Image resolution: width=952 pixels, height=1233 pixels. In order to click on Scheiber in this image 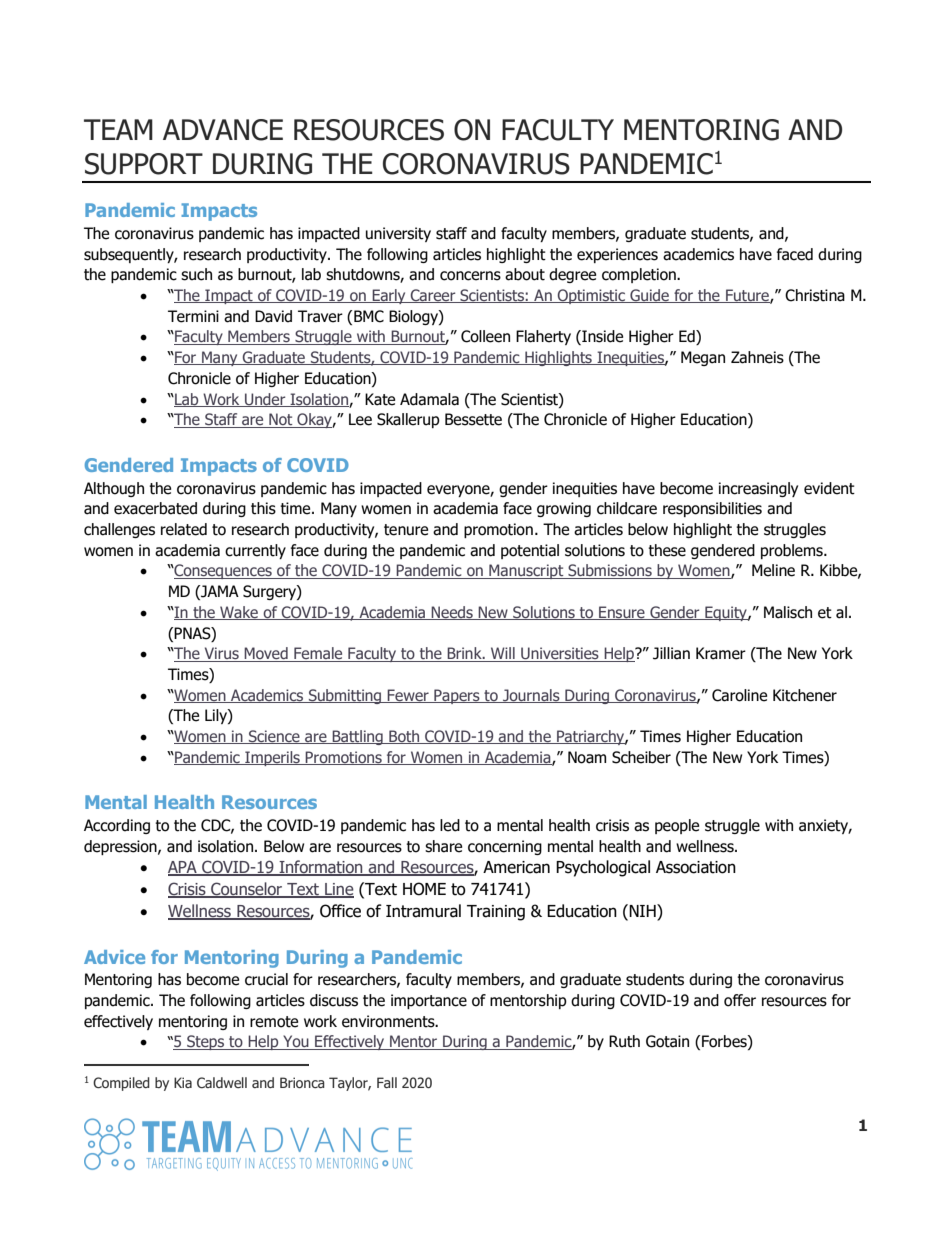, I will do `click(641, 757)`.
